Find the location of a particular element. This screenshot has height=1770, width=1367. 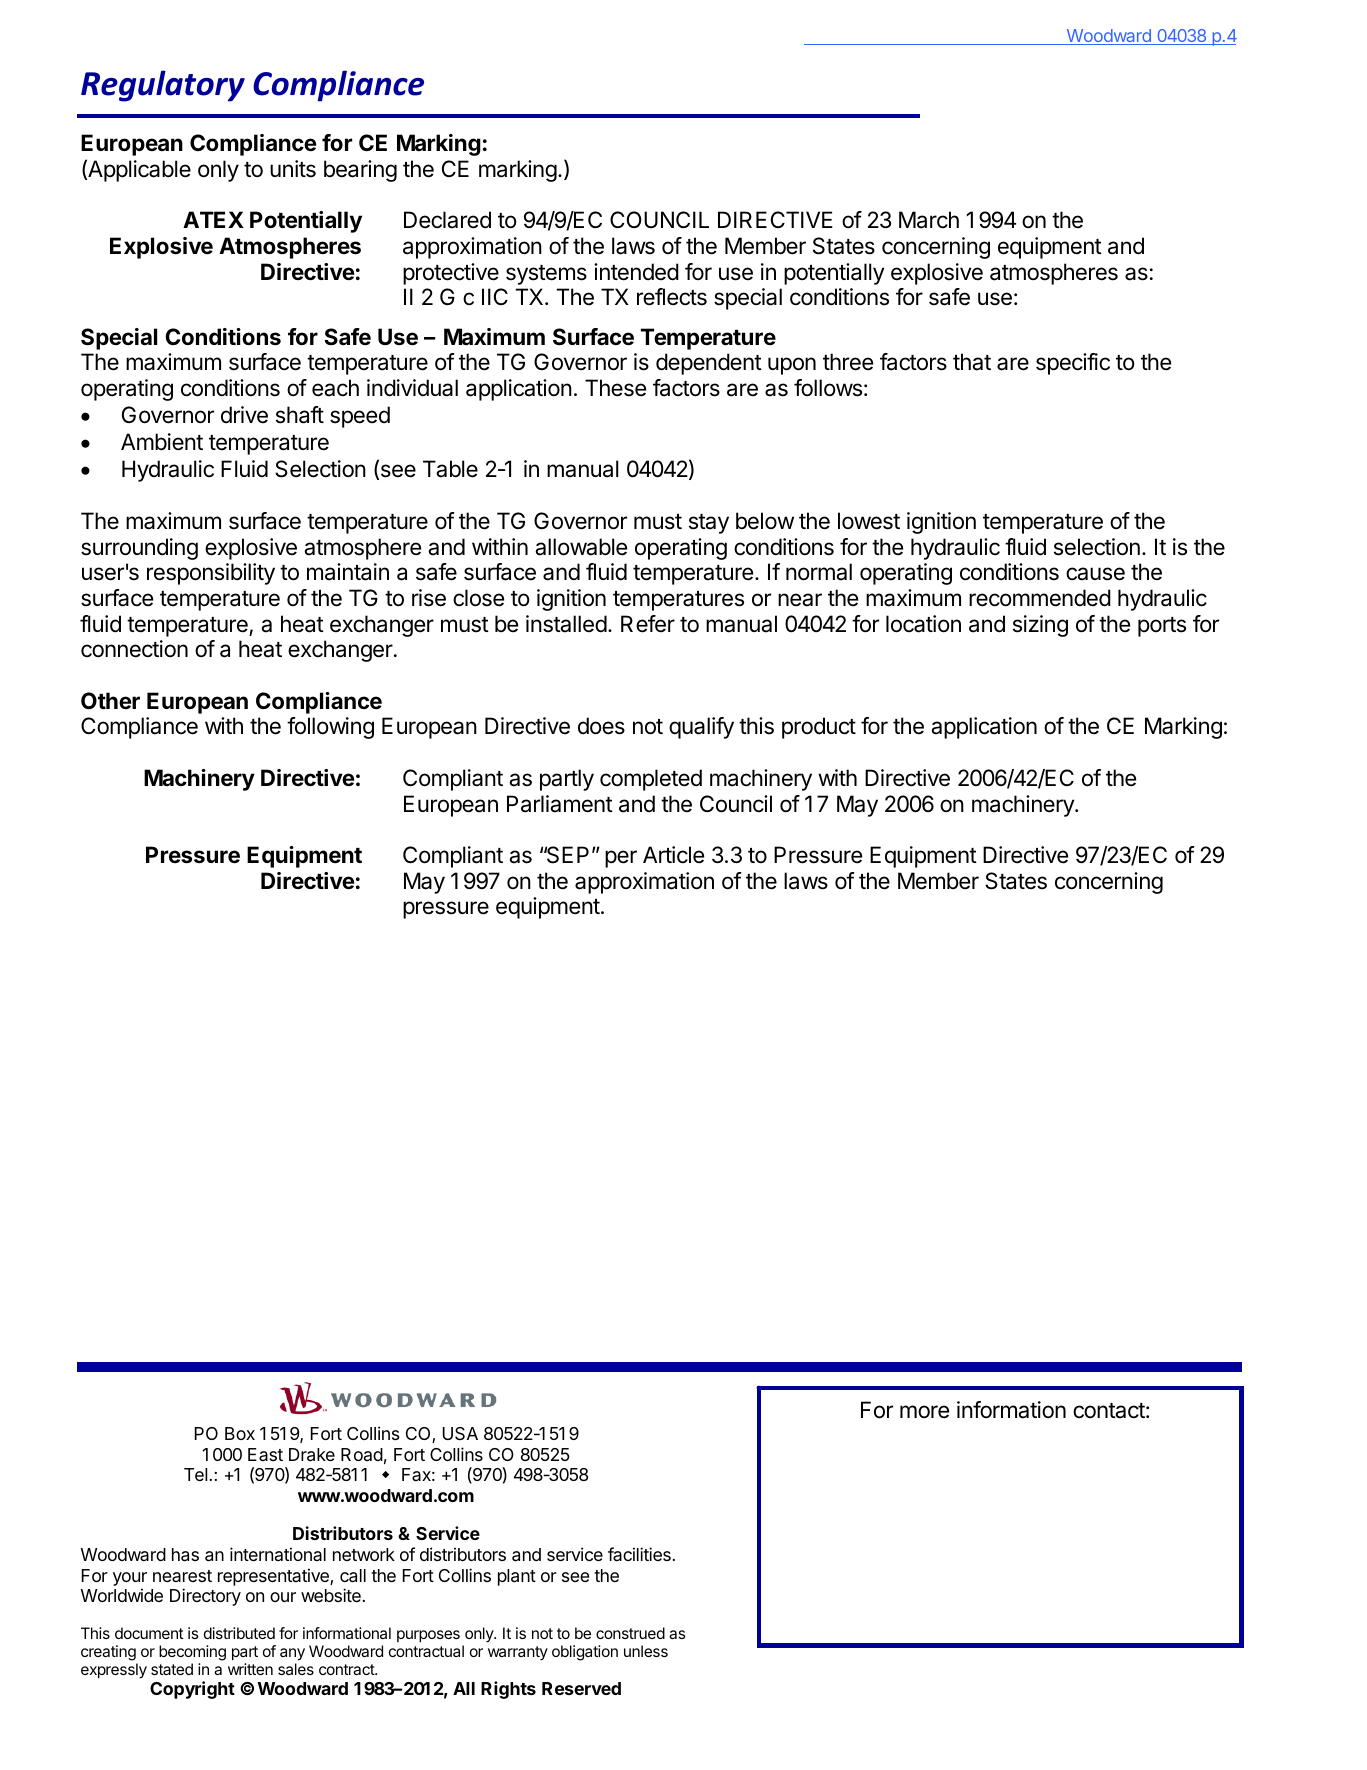

intended is located at coordinates (636, 272).
